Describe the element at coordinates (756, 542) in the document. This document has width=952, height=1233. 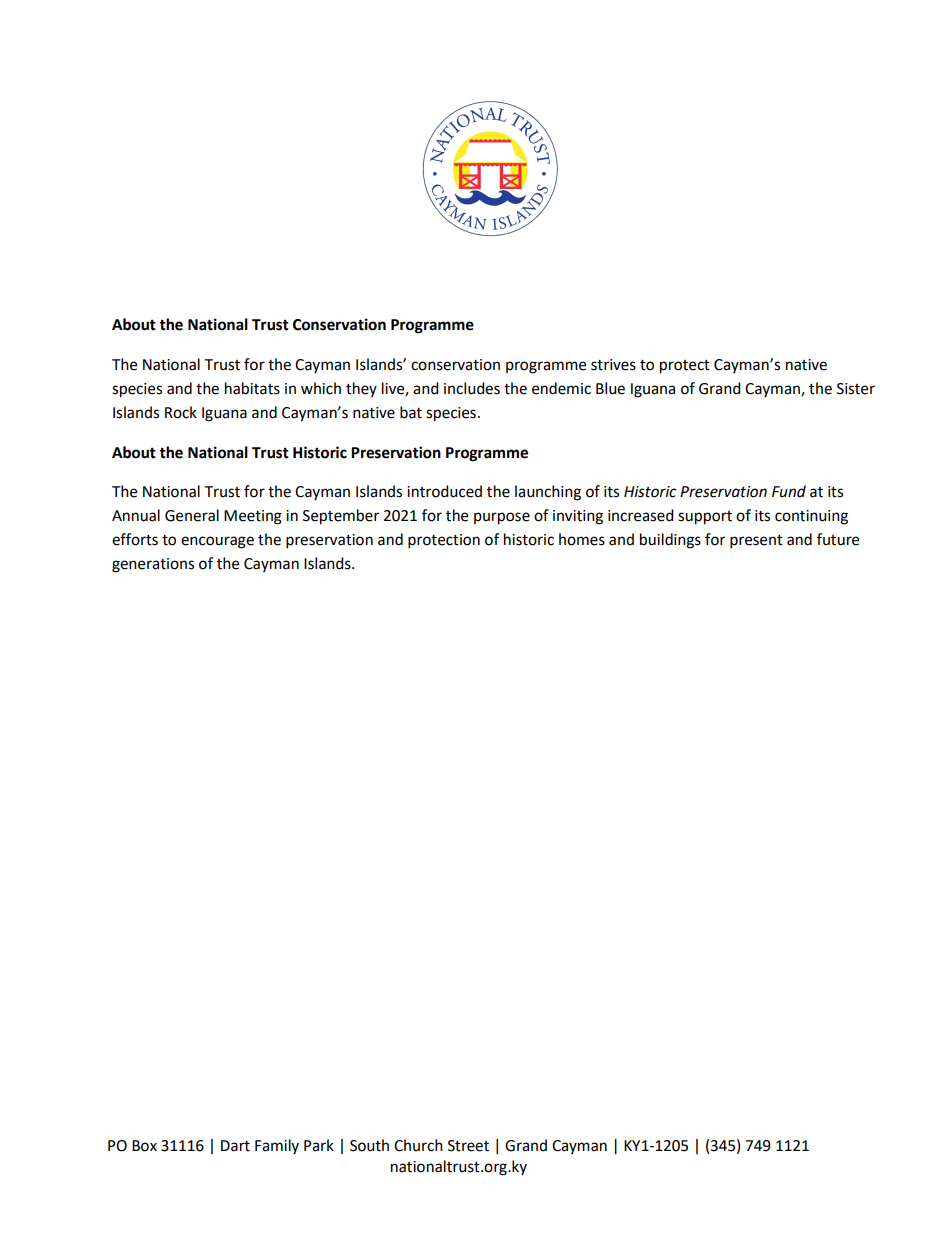
I see `present` at that location.
